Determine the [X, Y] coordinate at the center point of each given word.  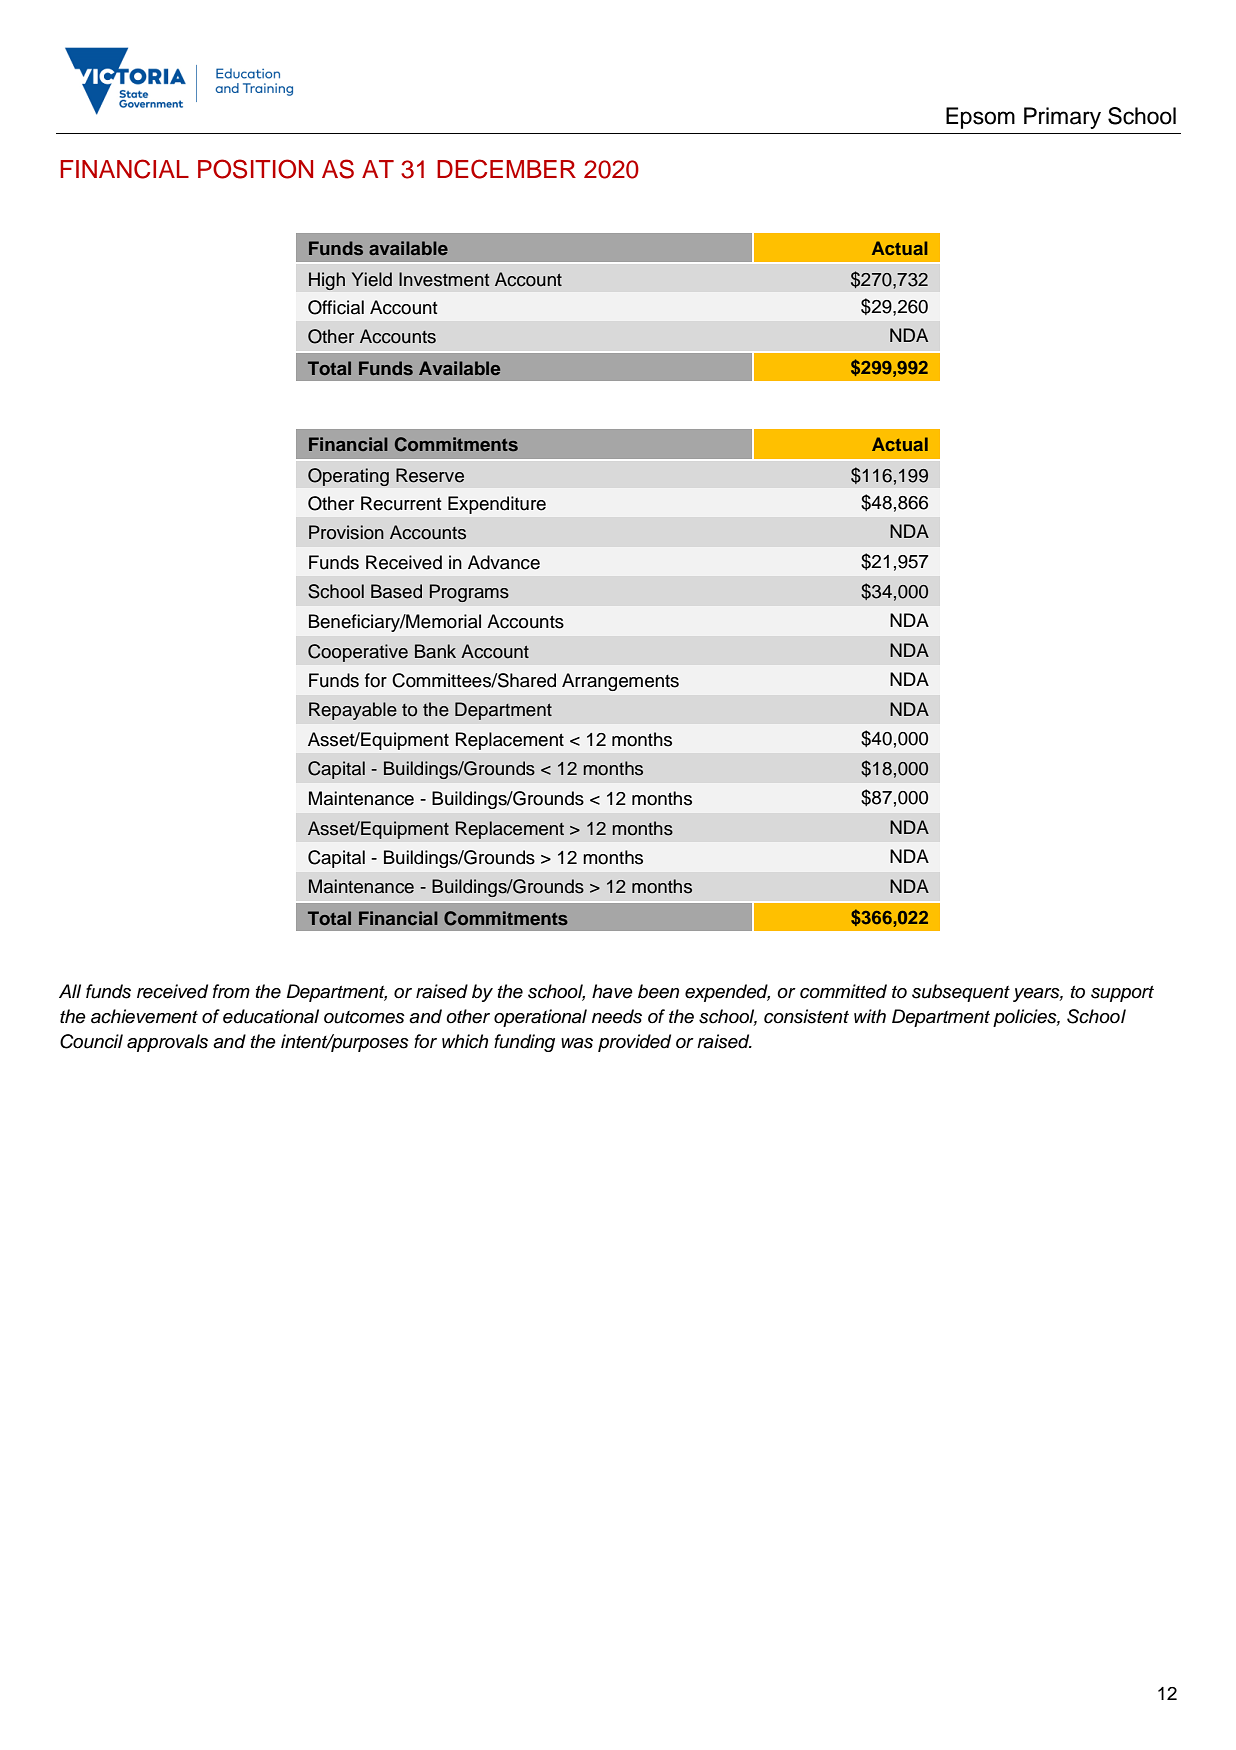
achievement [144, 1016]
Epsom [980, 118]
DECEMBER [506, 169]
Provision [346, 532]
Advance [504, 562]
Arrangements [620, 682]
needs [617, 1016]
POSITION [255, 169]
